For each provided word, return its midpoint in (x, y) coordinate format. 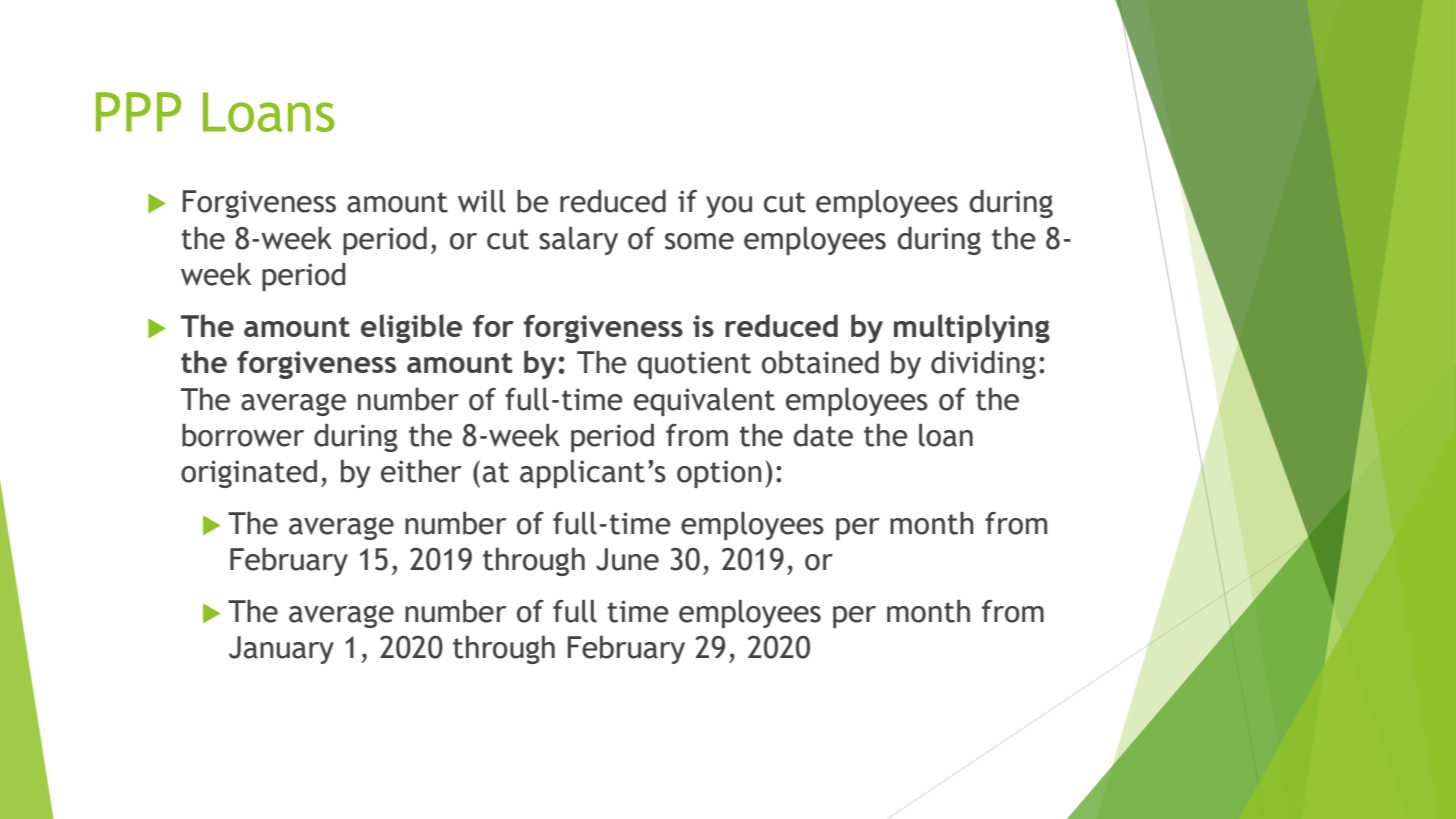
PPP (138, 112)
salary (578, 241)
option (719, 474)
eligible (411, 328)
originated (249, 474)
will (482, 201)
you (729, 207)
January (281, 650)
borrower (243, 435)
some (699, 241)
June (627, 559)
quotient (694, 365)
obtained (820, 362)
